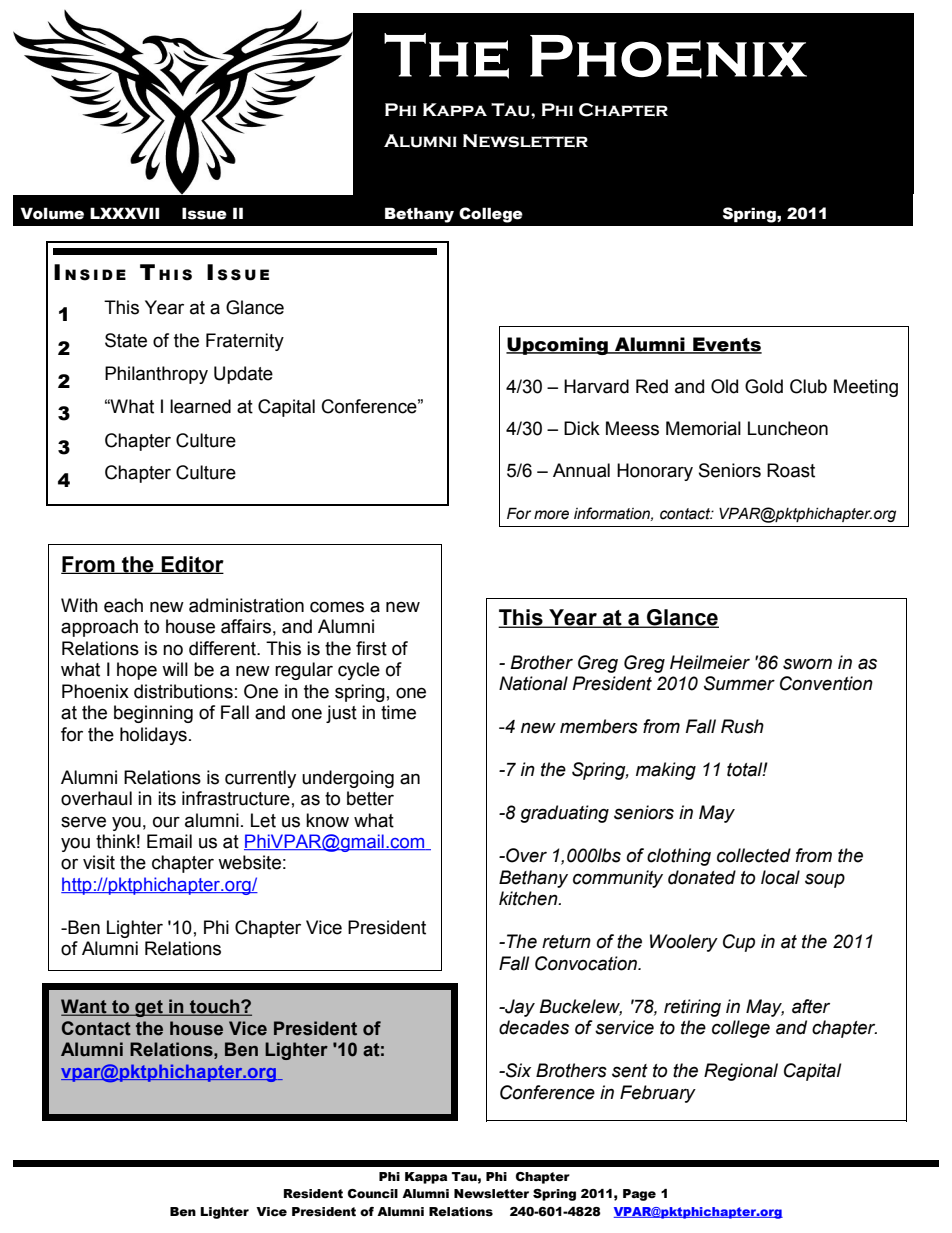 The image size is (952, 1233). What do you see at coordinates (200, 406) in the screenshot?
I see `learned` at bounding box center [200, 406].
